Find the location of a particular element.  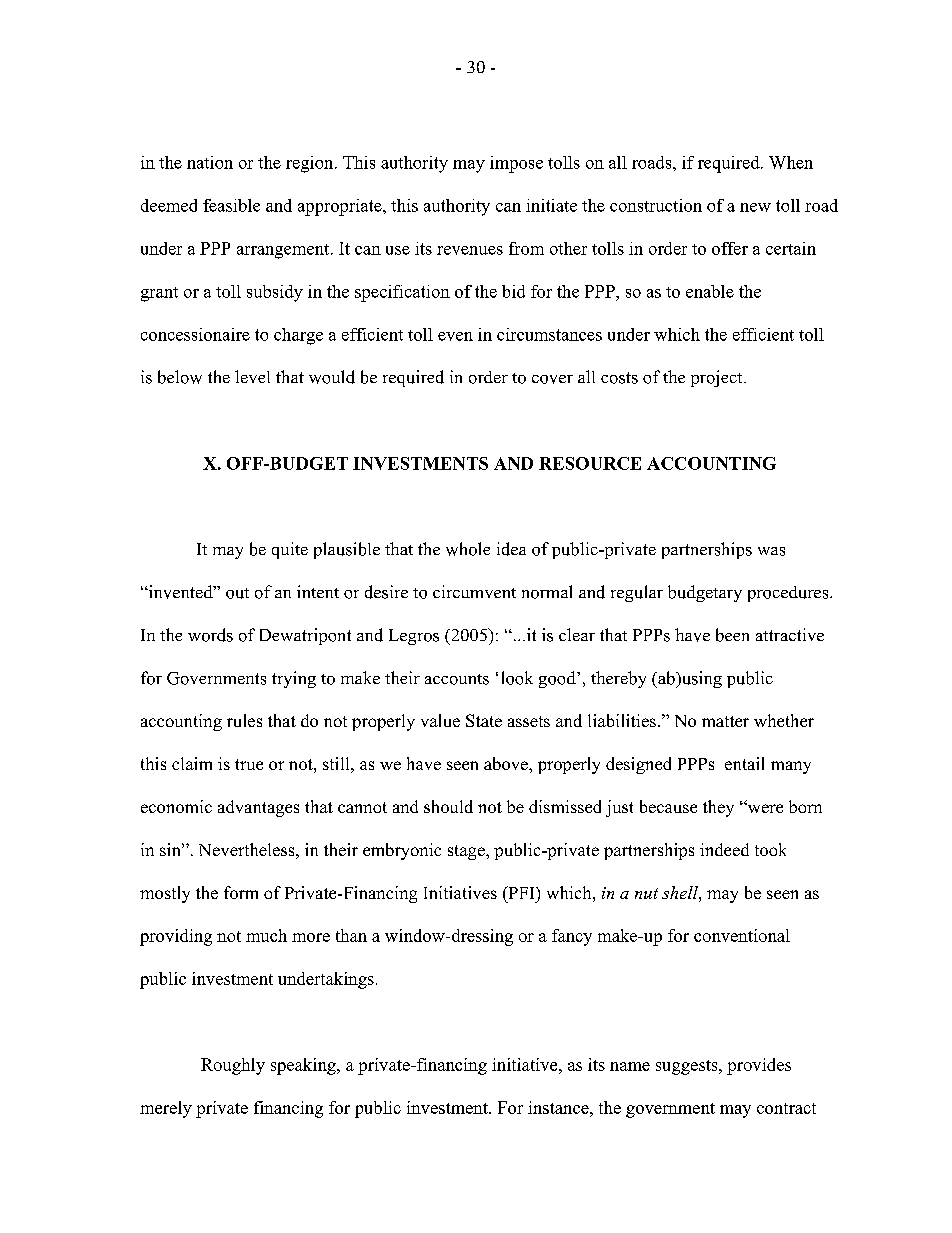

was is located at coordinates (771, 551).
